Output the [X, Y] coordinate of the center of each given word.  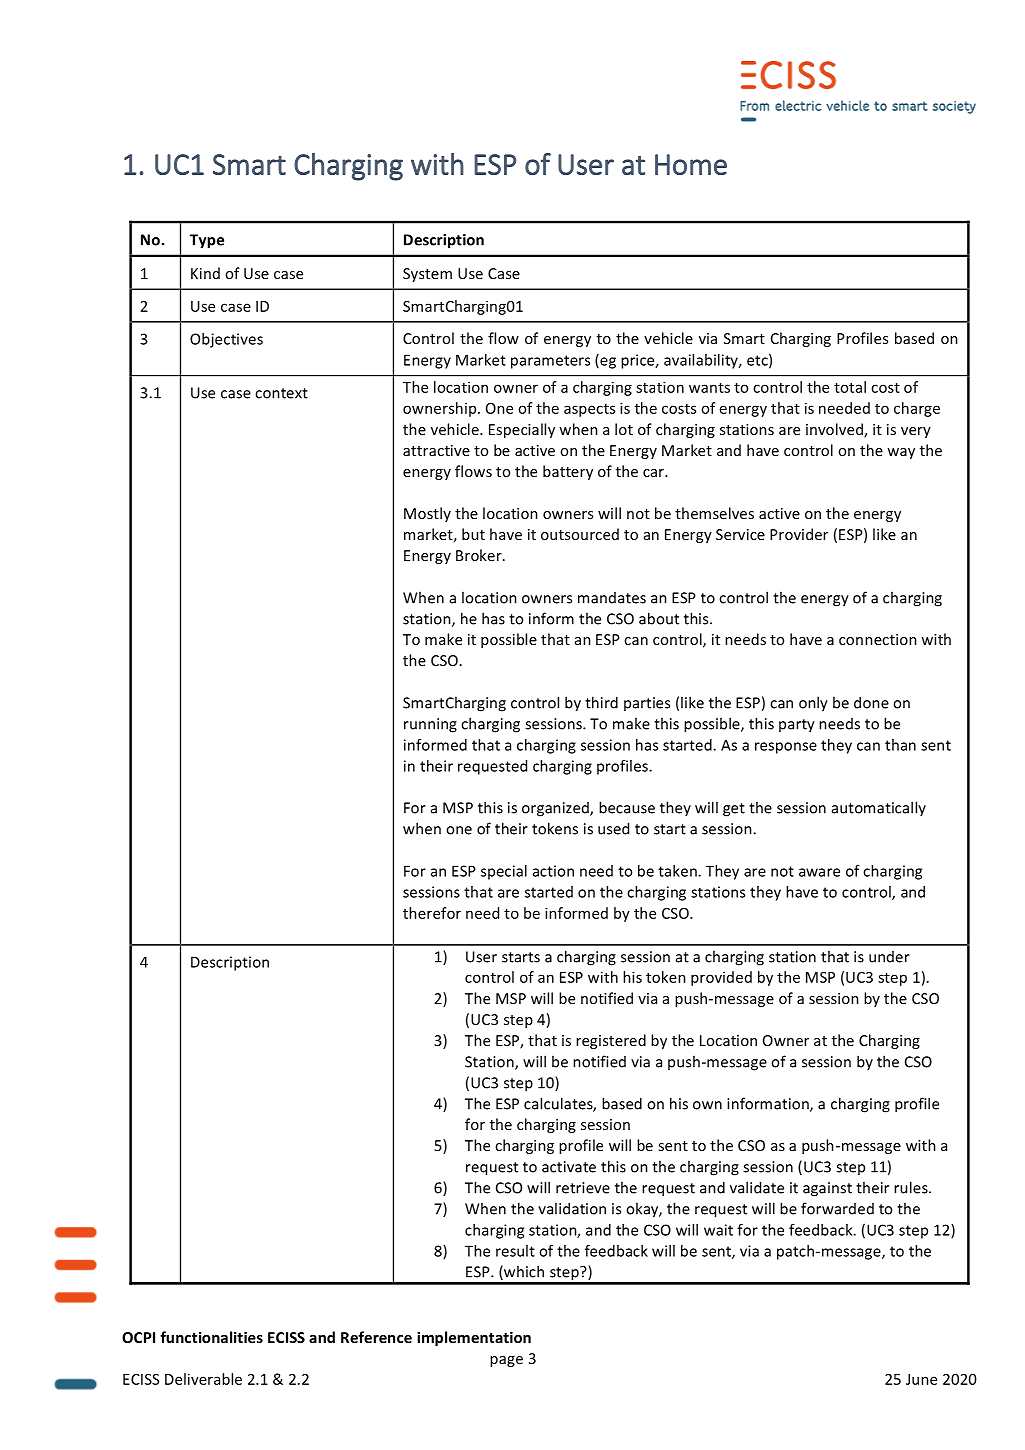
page [506, 1361]
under [889, 957]
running [430, 725]
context [281, 393]
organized [556, 809]
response [786, 748]
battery [568, 472]
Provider [799, 534]
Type [207, 241]
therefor [432, 913]
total [850, 387]
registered [611, 1041]
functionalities [211, 1337]
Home [691, 164]
